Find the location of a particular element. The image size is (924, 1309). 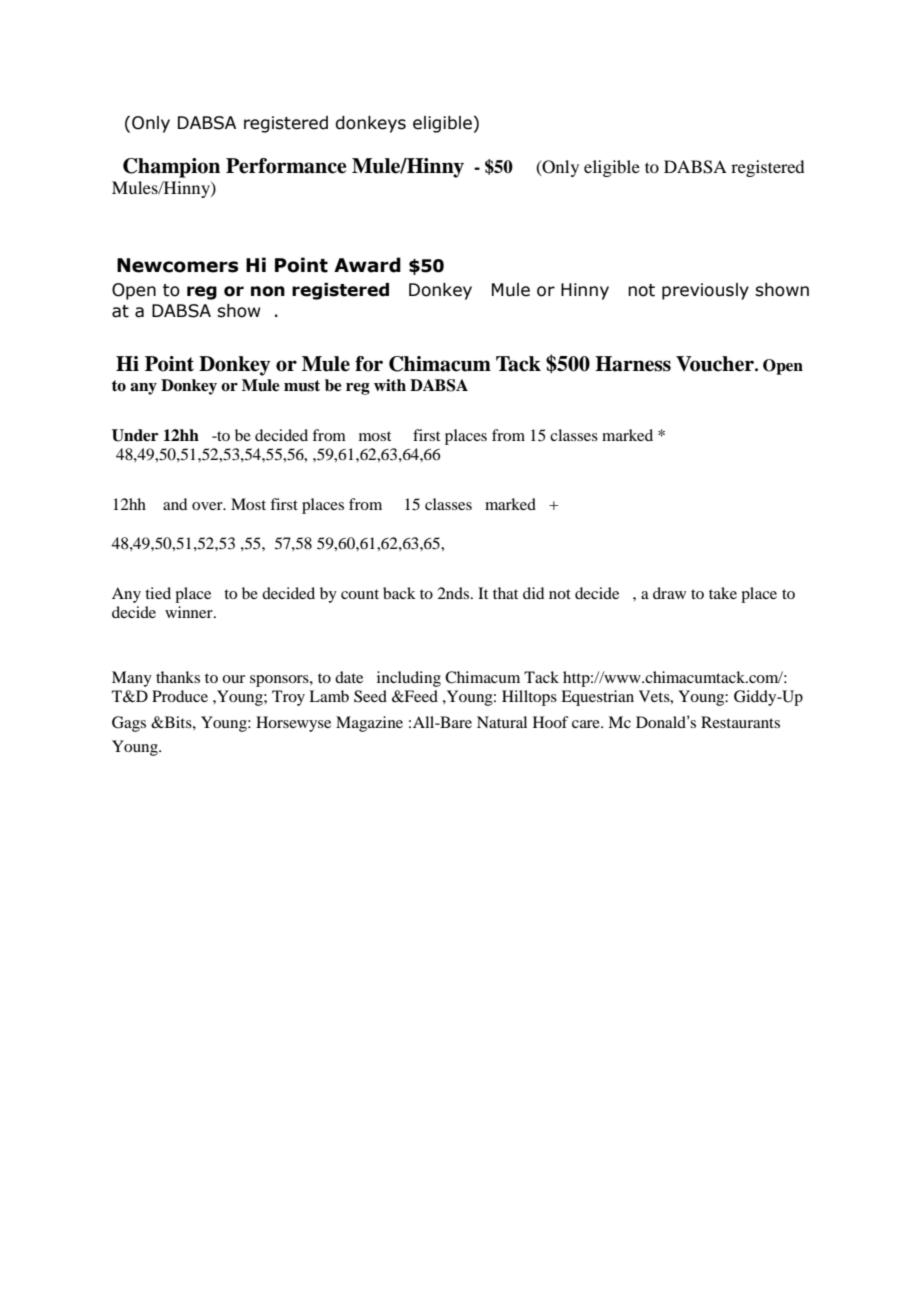

Under is located at coordinates (135, 435).
